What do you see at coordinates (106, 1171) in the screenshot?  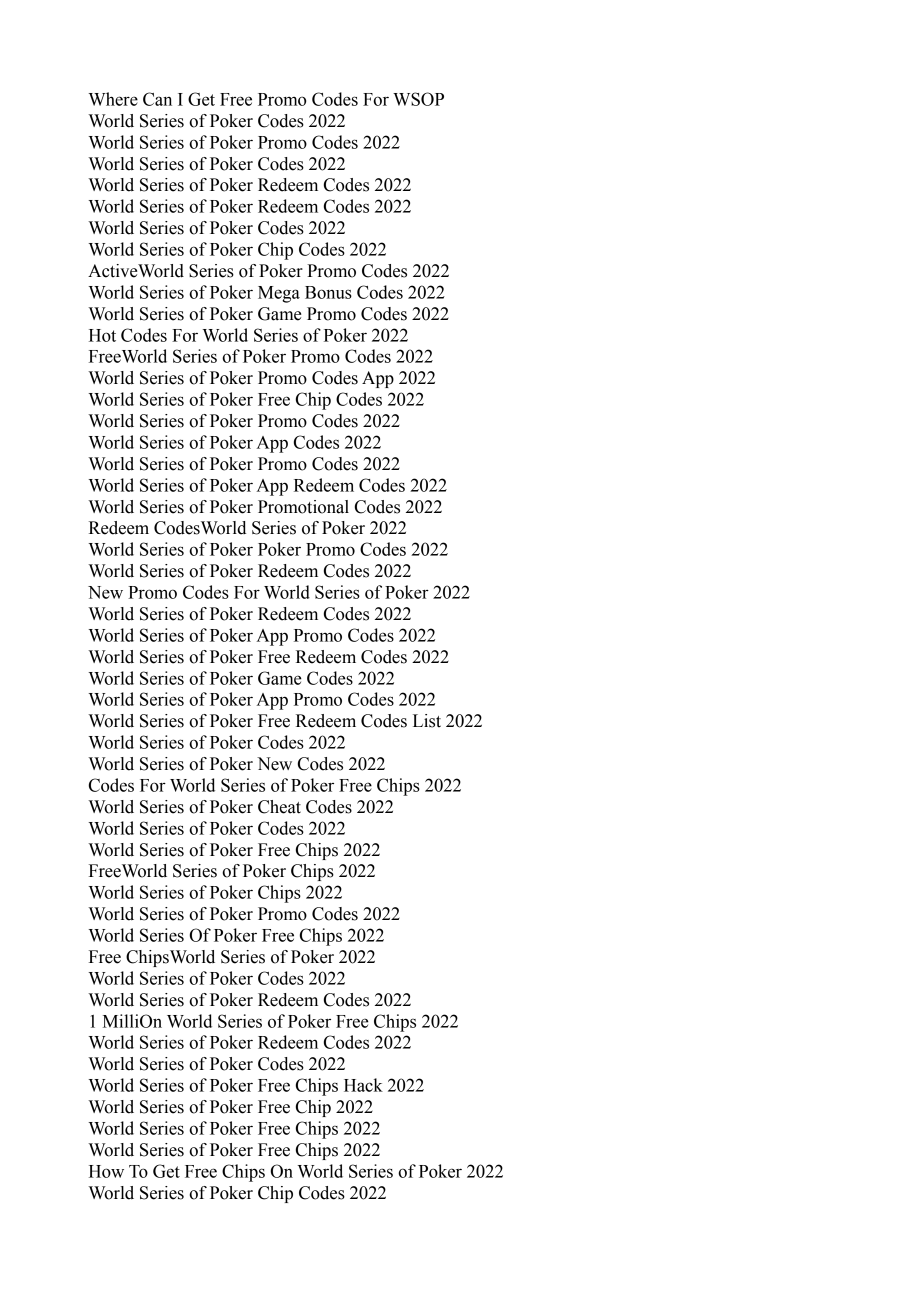 I see `How` at bounding box center [106, 1171].
